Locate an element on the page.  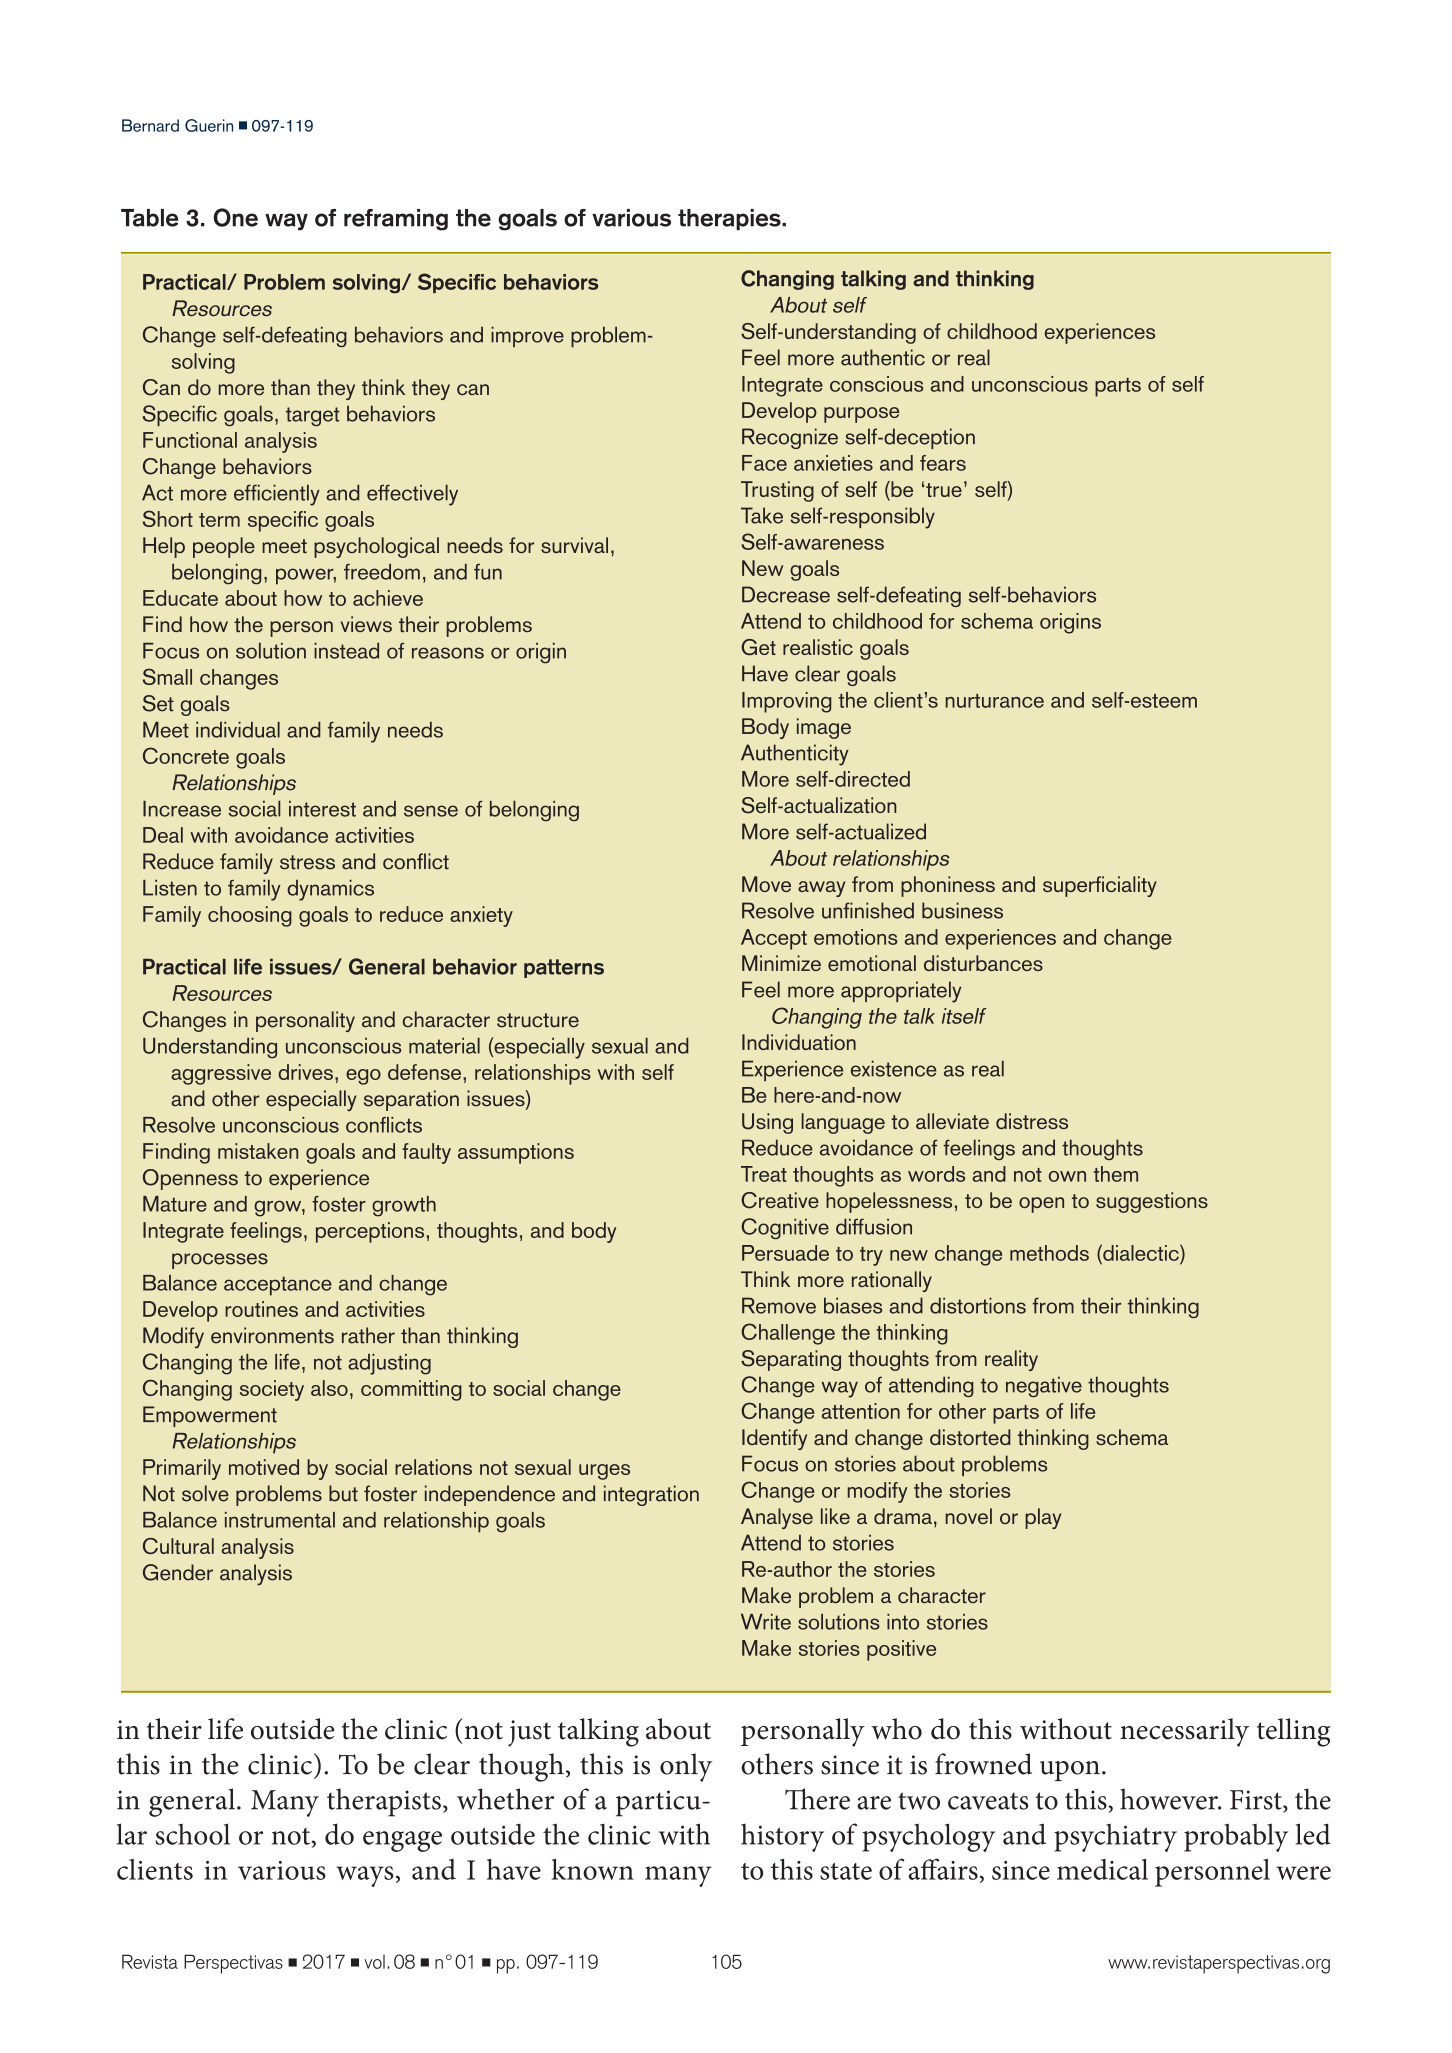
Minimize is located at coordinates (781, 963).
